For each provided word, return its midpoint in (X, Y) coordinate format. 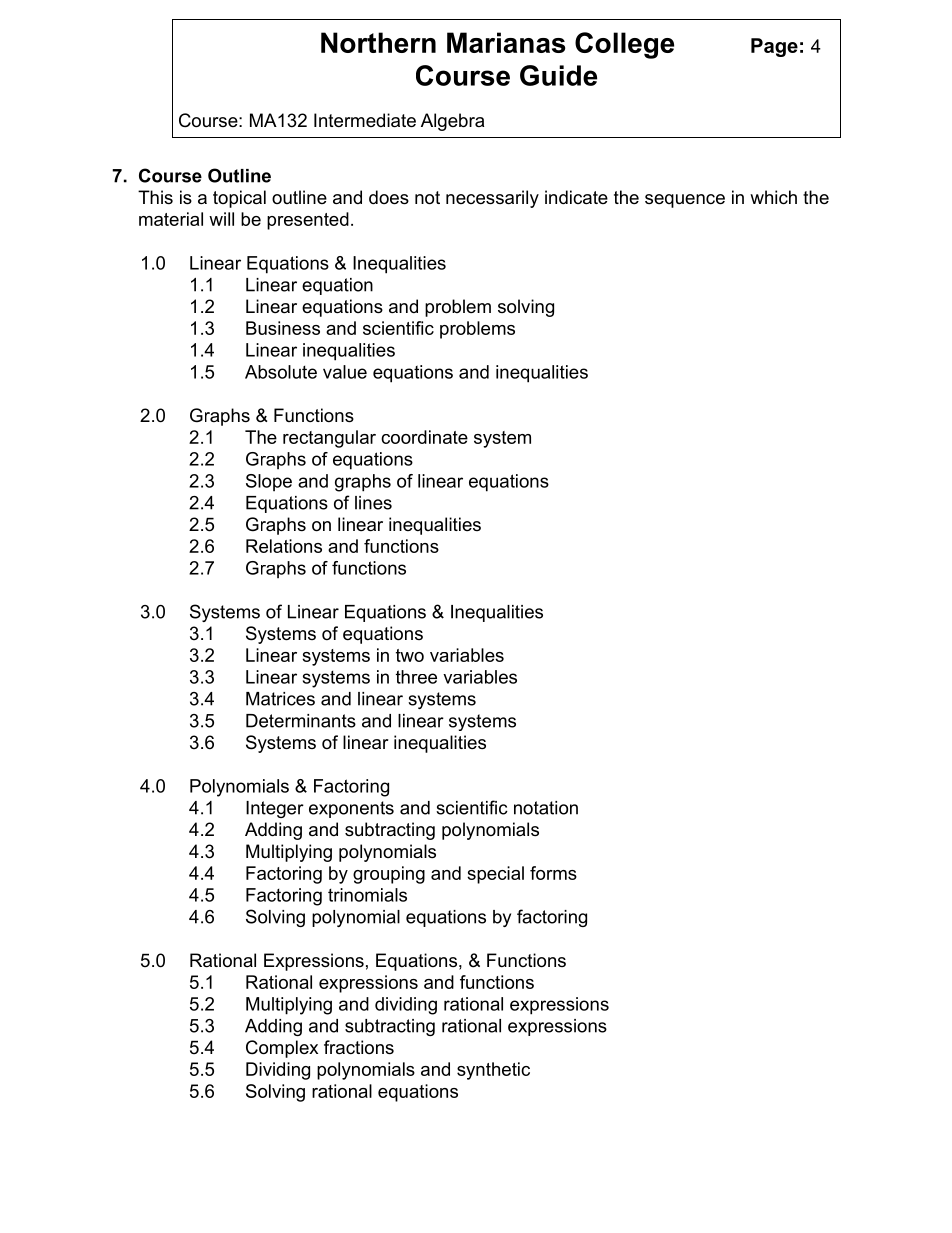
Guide (558, 75)
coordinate (424, 437)
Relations (284, 546)
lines (373, 503)
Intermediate (365, 120)
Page (774, 47)
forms (553, 873)
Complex (282, 1049)
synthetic (493, 1071)
